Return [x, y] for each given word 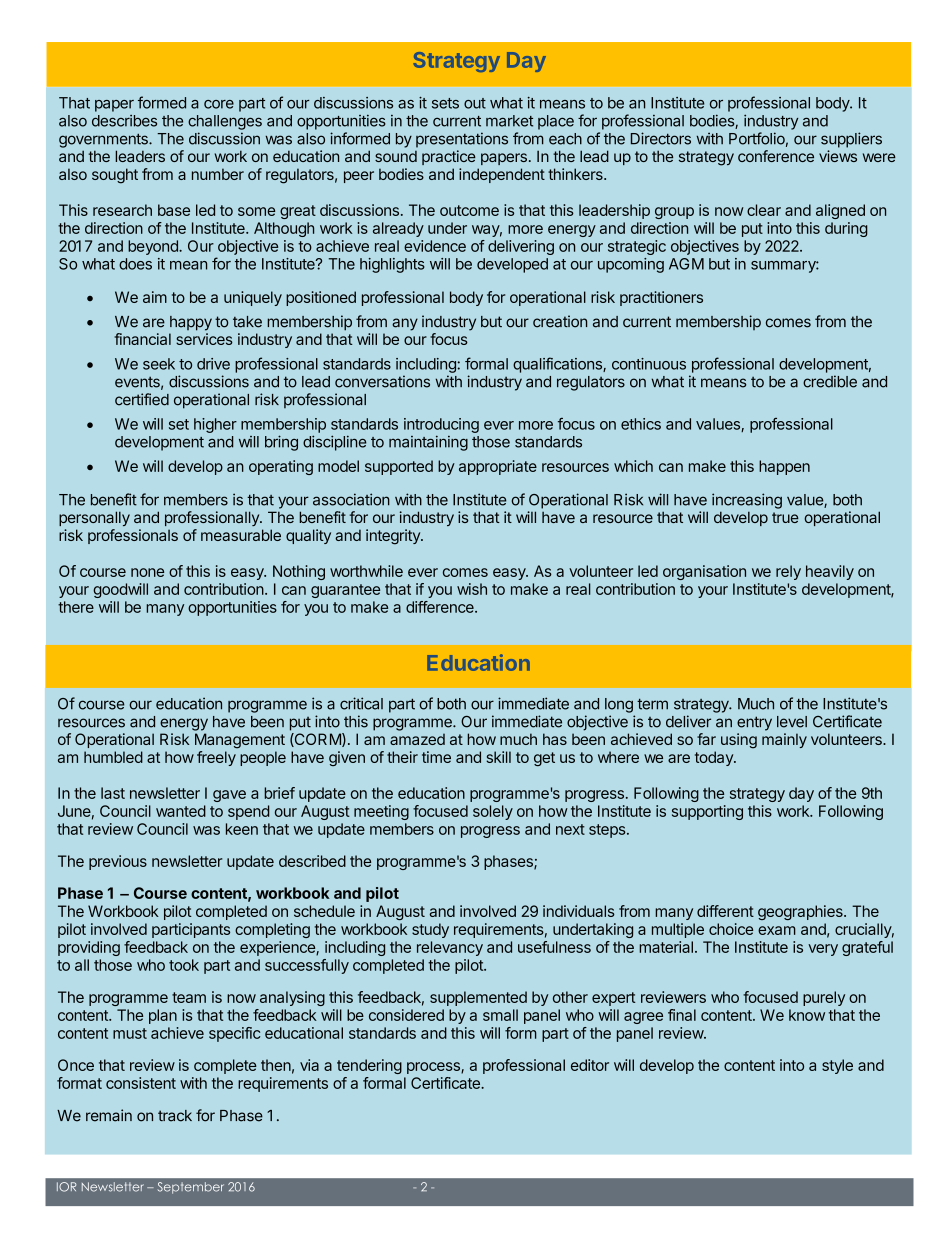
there [76, 607]
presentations [462, 140]
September [191, 1188]
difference [441, 607]
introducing [441, 425]
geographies [801, 912]
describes [124, 121]
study [430, 930]
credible [830, 381]
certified [142, 399]
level [792, 722]
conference [776, 156]
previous [118, 862]
